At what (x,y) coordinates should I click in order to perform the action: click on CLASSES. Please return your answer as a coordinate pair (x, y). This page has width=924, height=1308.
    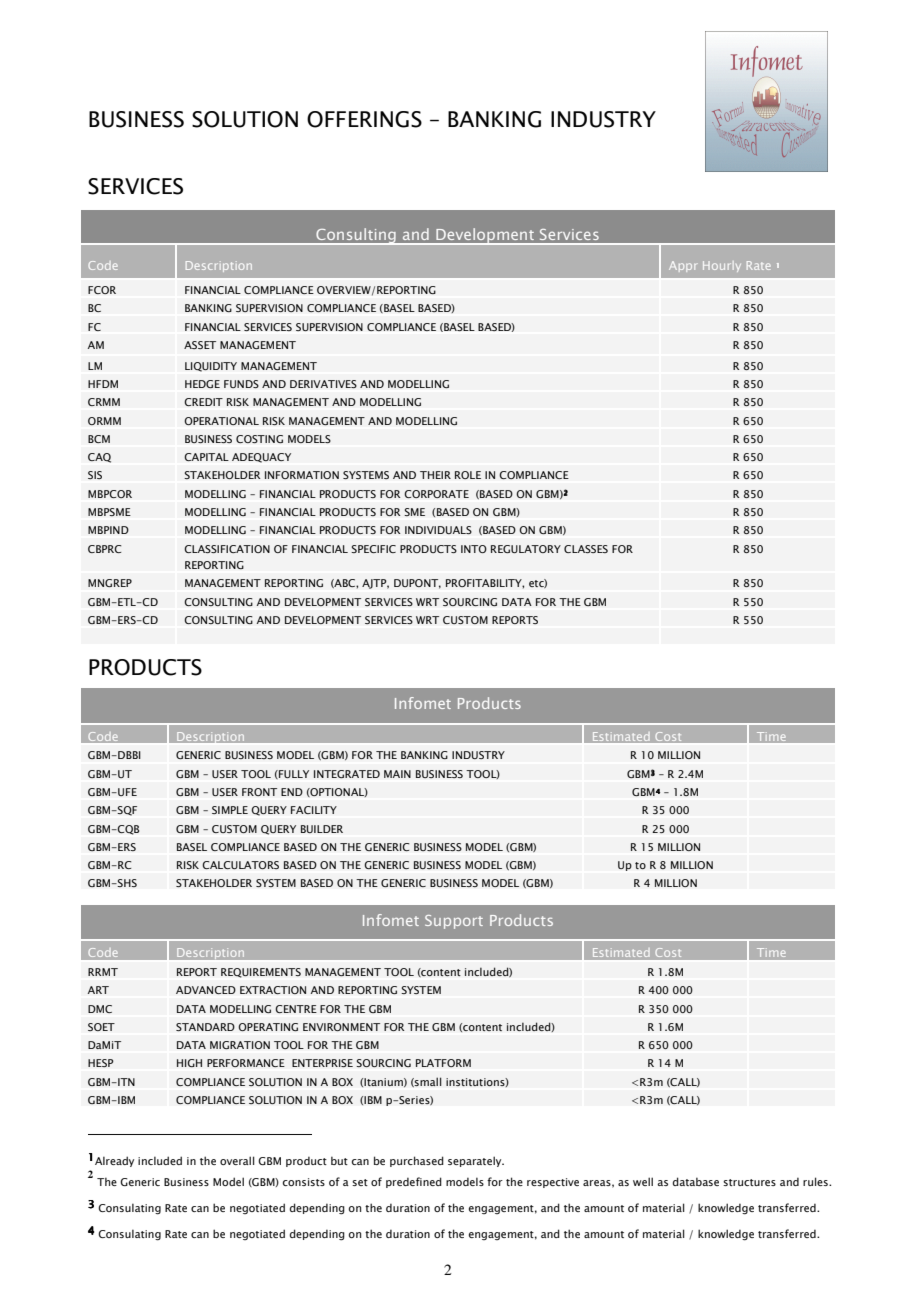
    Looking at the image, I should click on (586, 549).
